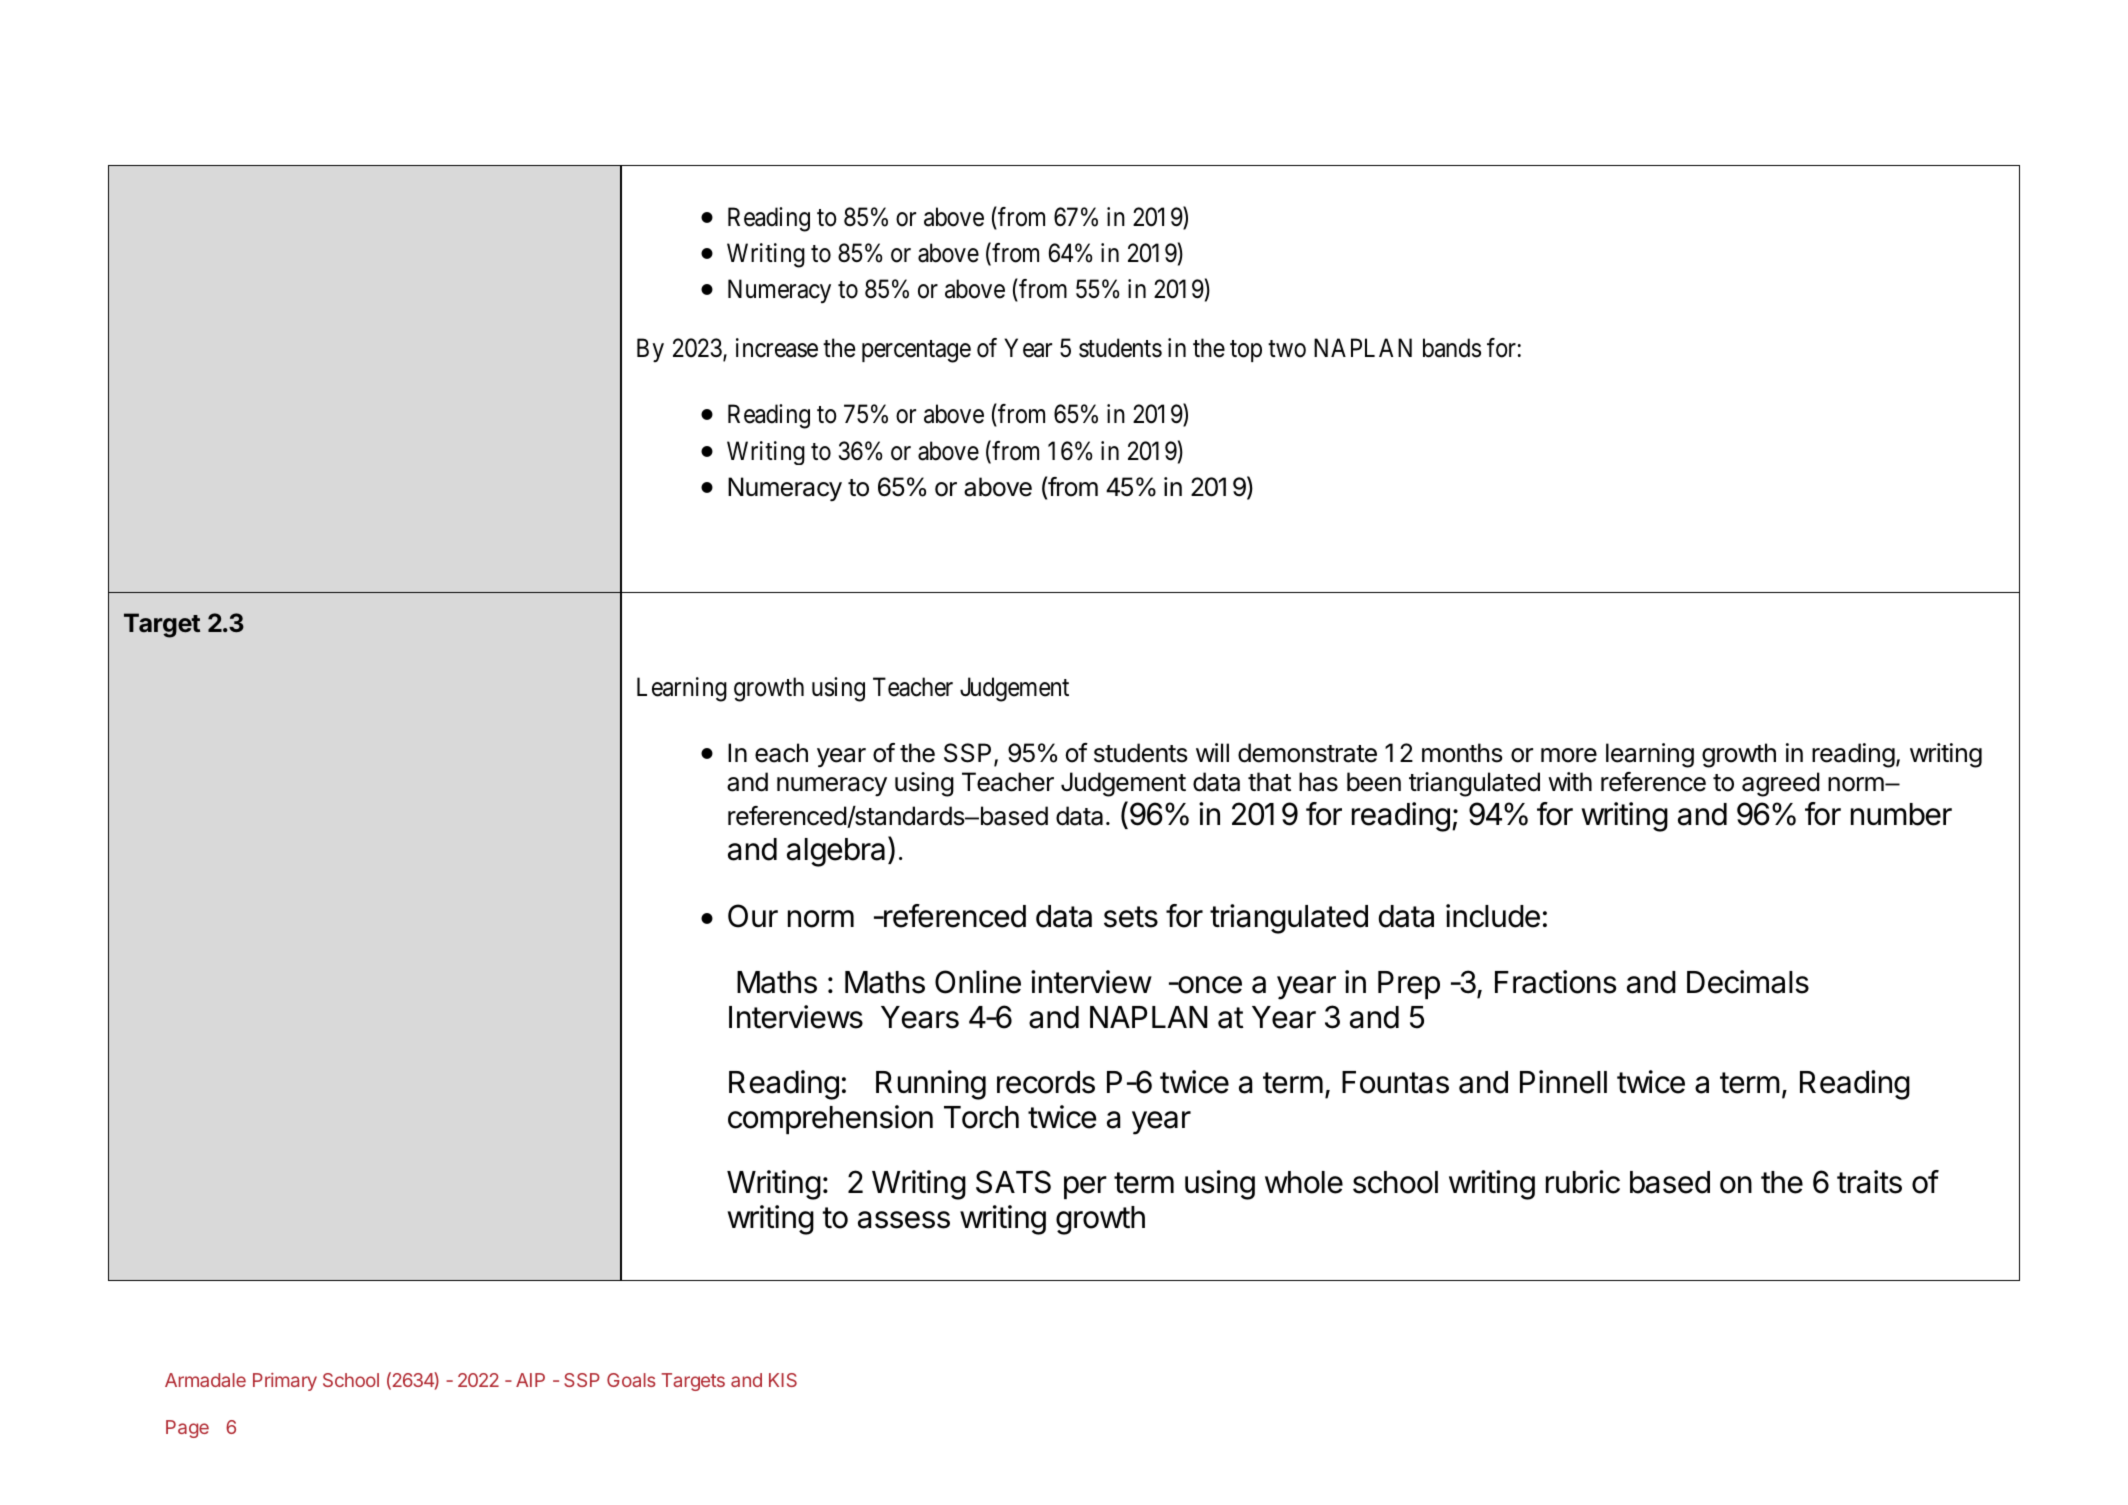 The height and width of the screenshot is (1505, 2128). I want to click on Our, so click(753, 916).
